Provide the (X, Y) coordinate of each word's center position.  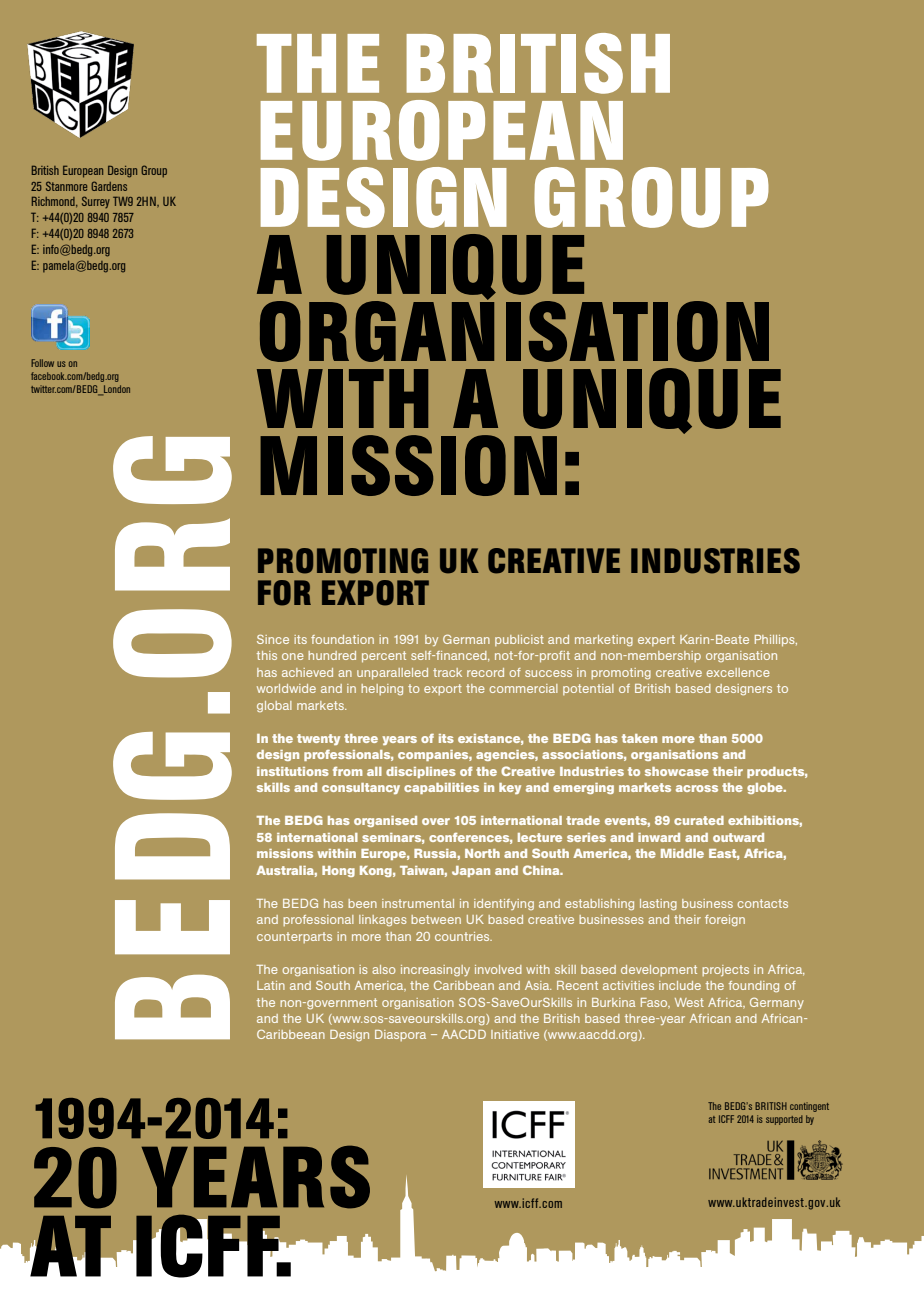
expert (656, 640)
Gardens (109, 186)
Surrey (96, 202)
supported (784, 1120)
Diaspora (400, 1035)
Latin (271, 985)
